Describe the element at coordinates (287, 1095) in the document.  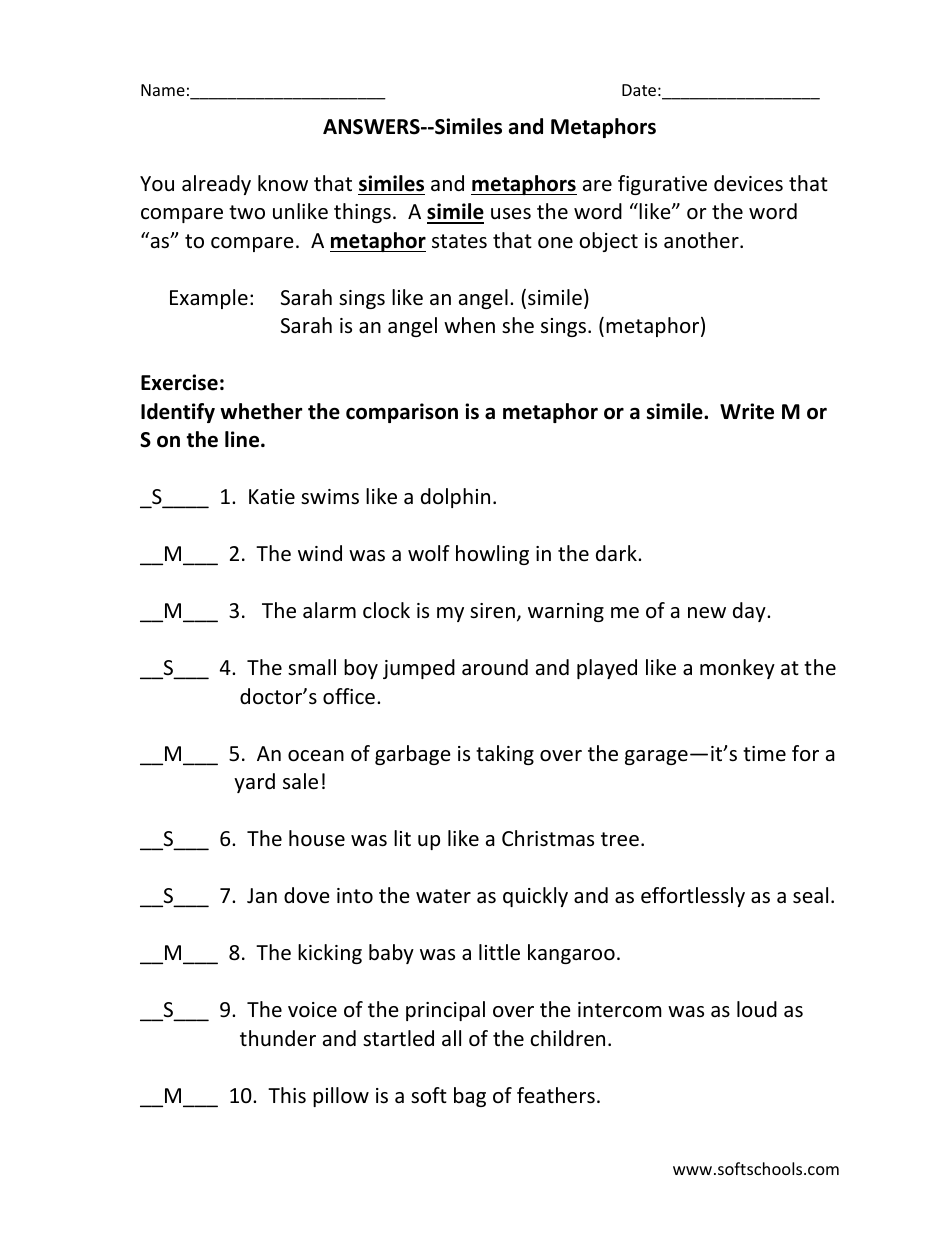
I see `This` at that location.
